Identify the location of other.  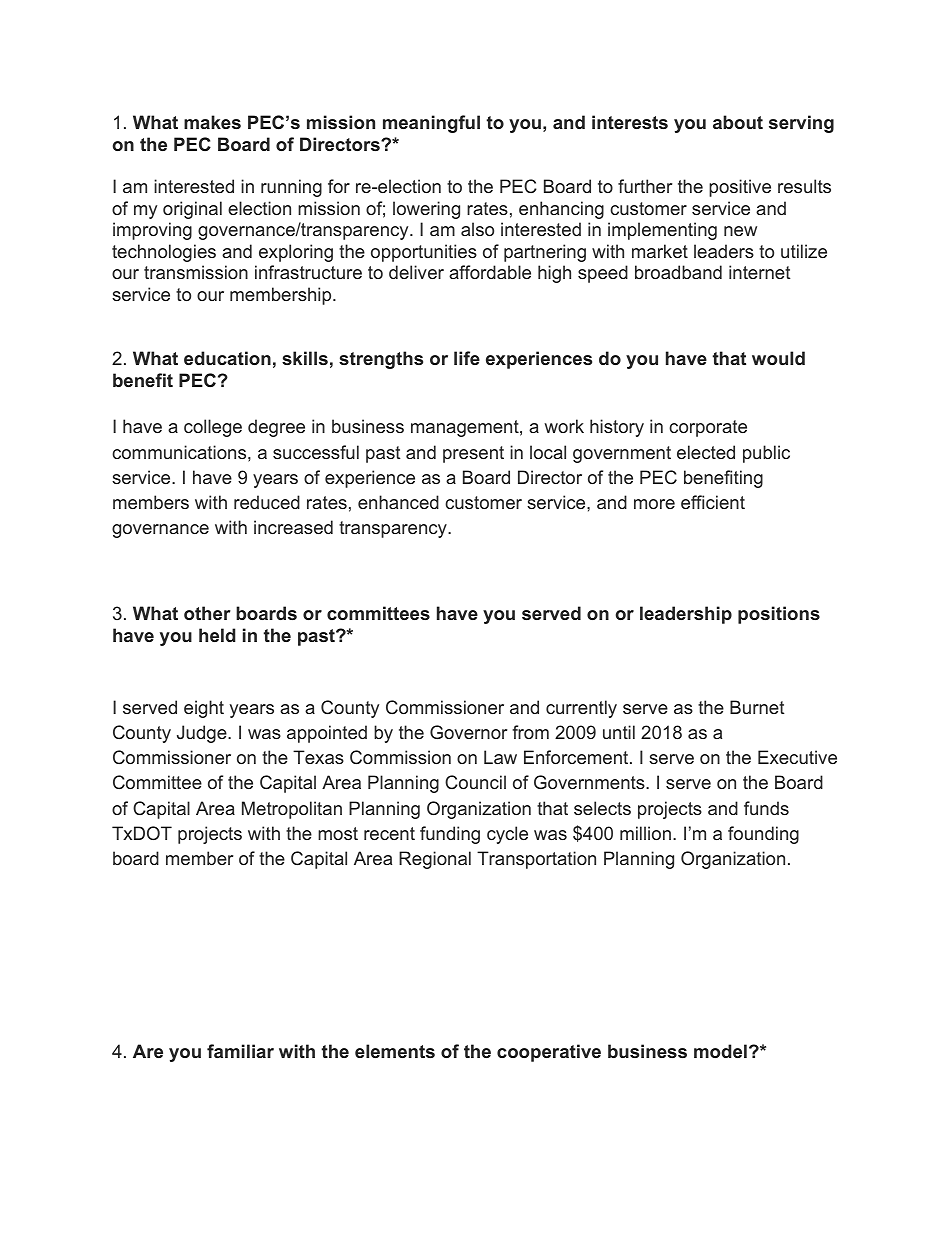
(207, 613).
